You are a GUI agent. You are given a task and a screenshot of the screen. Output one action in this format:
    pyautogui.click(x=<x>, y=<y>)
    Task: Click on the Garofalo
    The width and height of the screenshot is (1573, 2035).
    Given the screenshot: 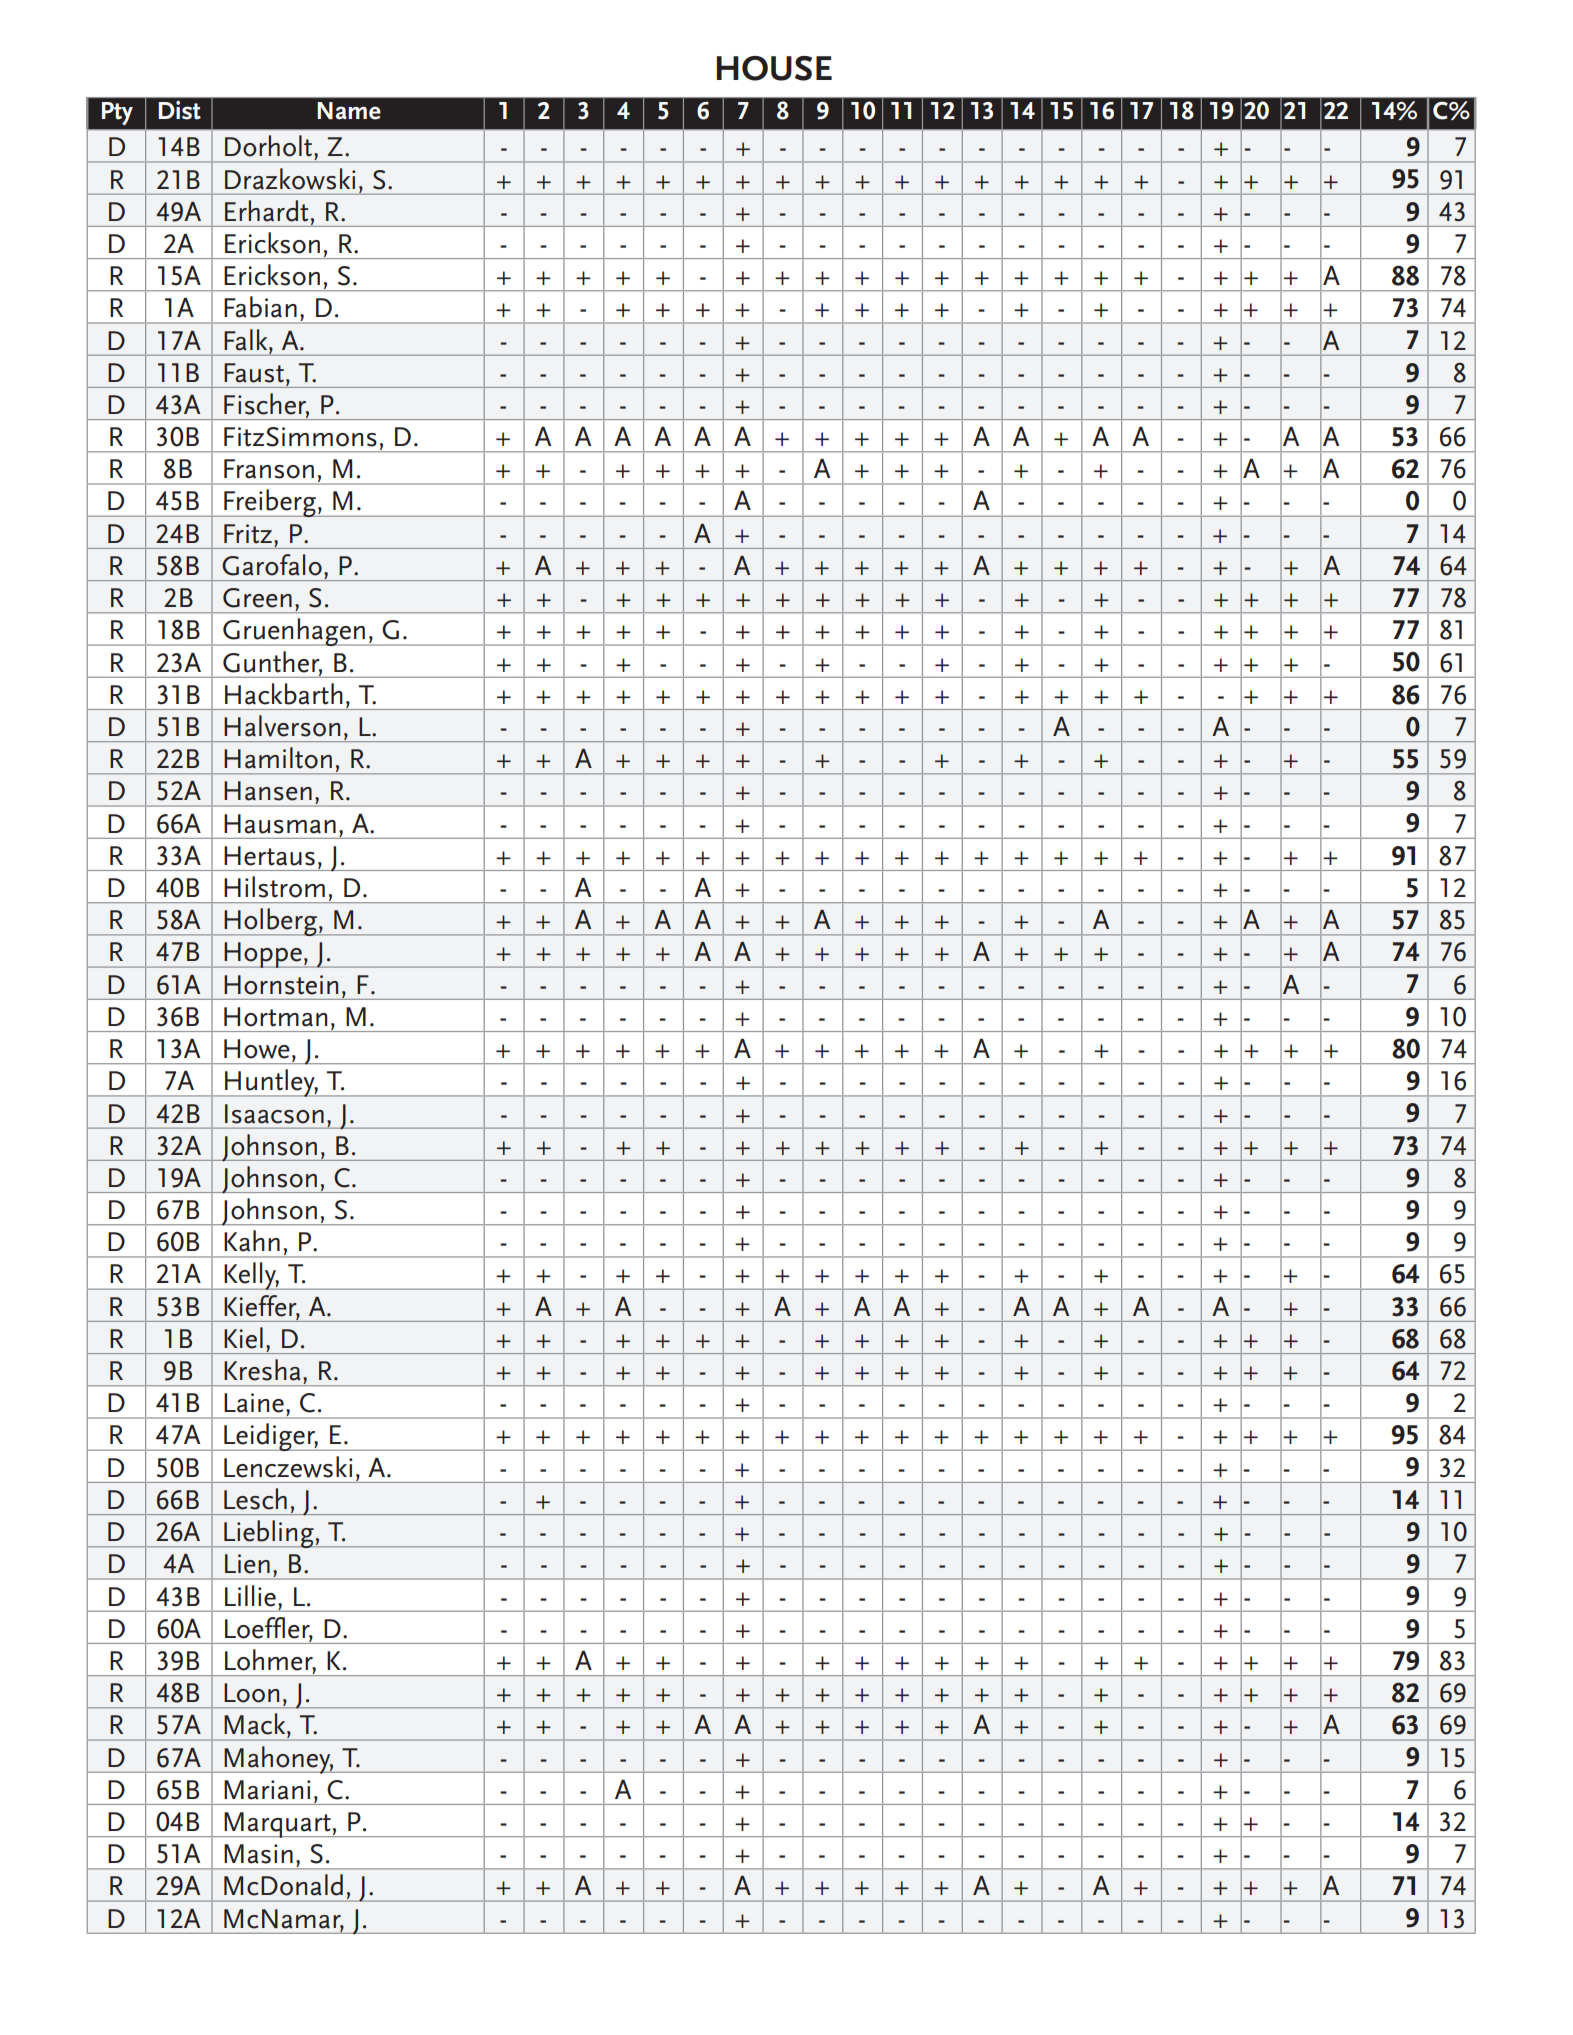 What is the action you would take?
    pyautogui.click(x=272, y=565)
